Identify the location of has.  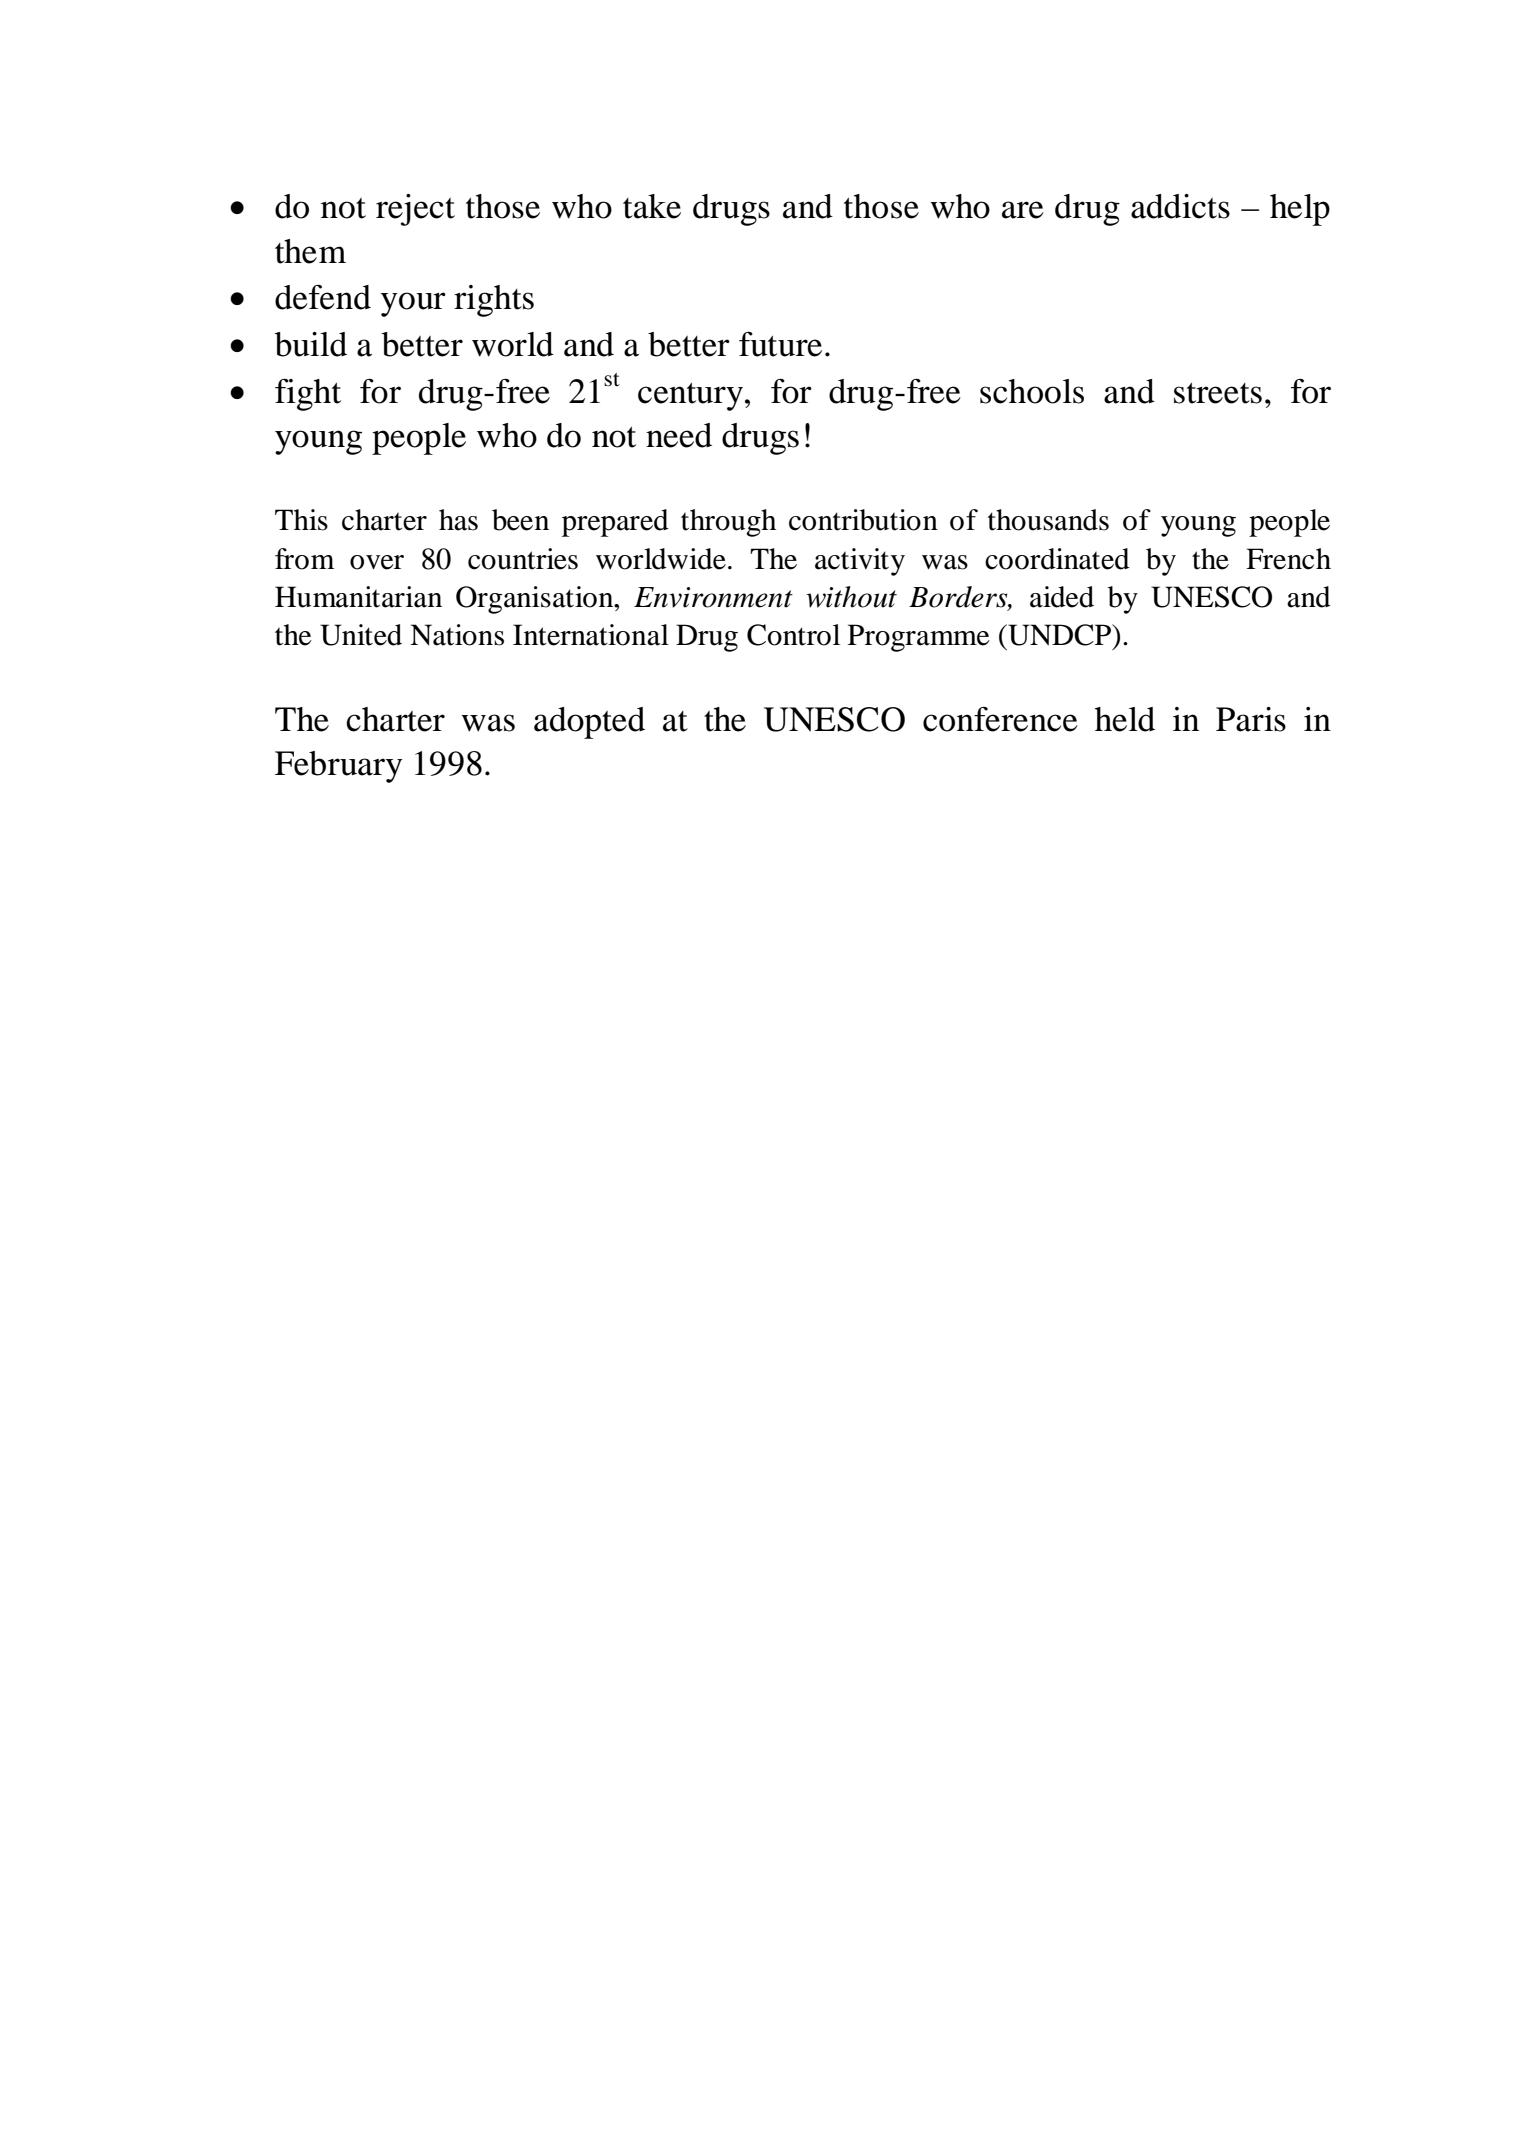
(458, 520).
